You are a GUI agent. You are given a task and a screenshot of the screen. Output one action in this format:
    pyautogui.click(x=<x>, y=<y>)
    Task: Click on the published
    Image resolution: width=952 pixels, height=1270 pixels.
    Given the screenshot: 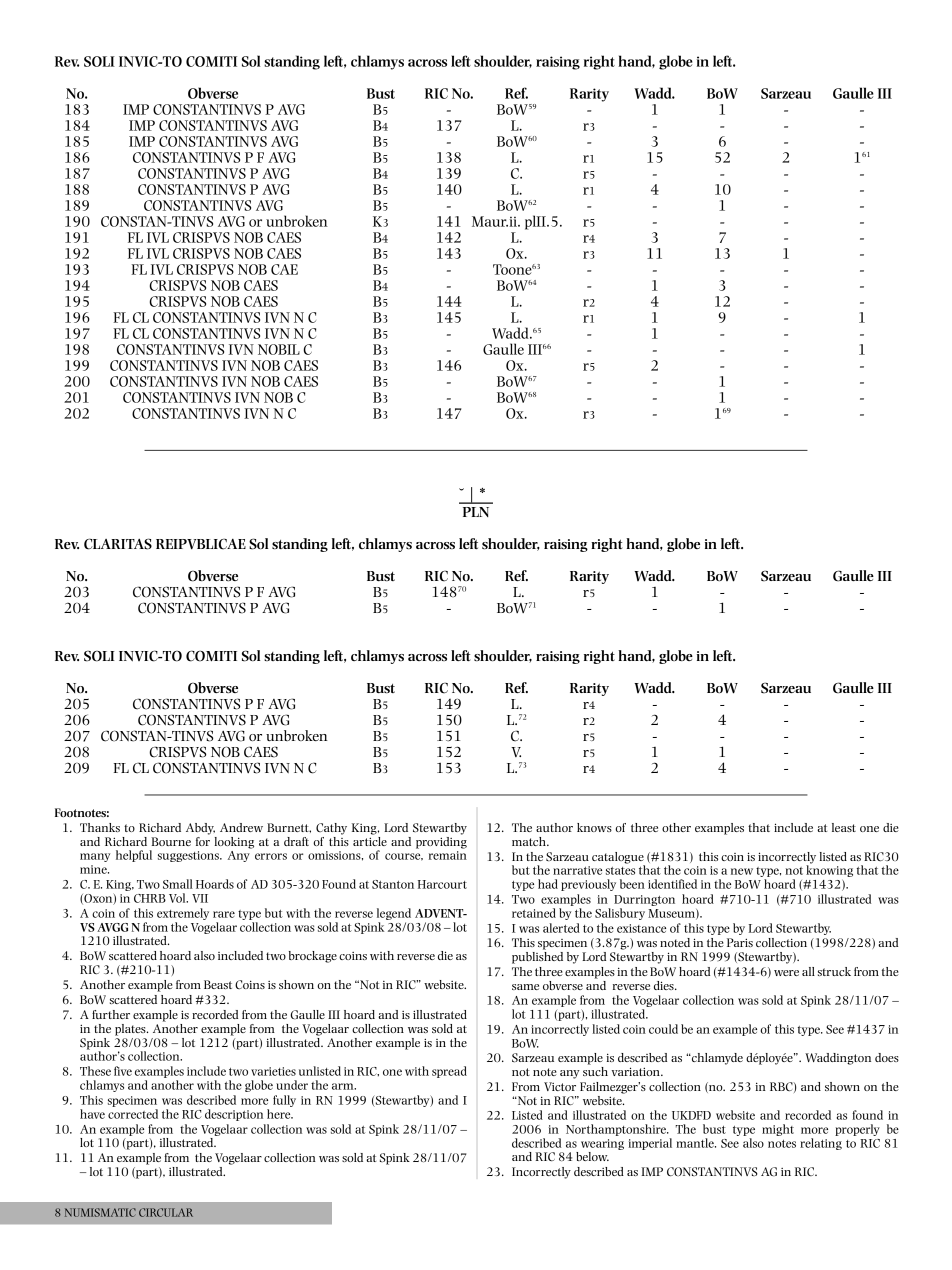 What is the action you would take?
    pyautogui.click(x=537, y=956)
